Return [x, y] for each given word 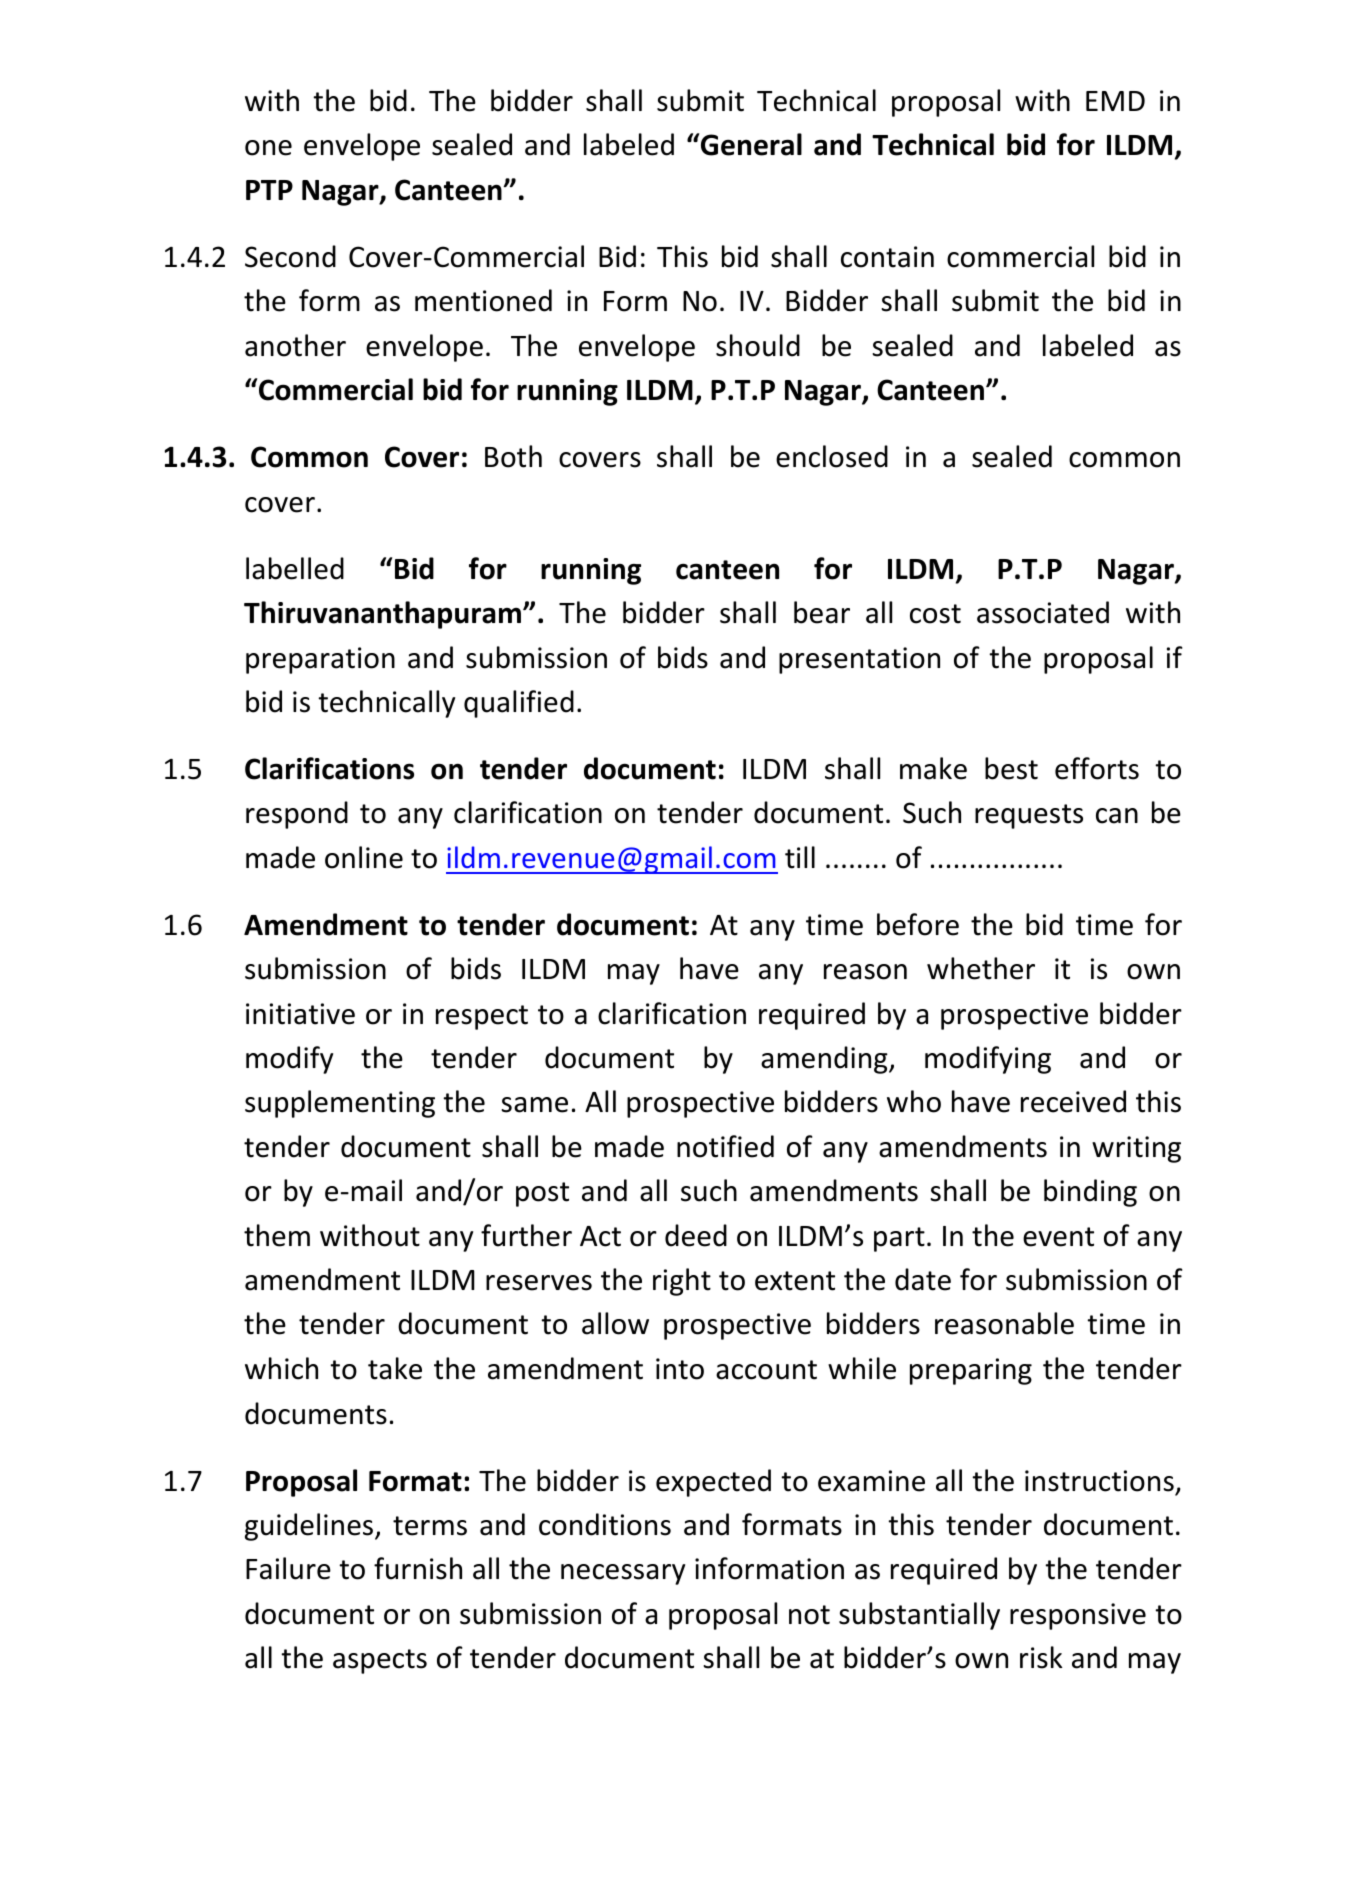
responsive [1078, 1616]
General [751, 144]
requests [1029, 816]
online [364, 857]
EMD [1115, 101]
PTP [269, 190]
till [800, 857]
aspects [380, 1661]
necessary [623, 1574]
